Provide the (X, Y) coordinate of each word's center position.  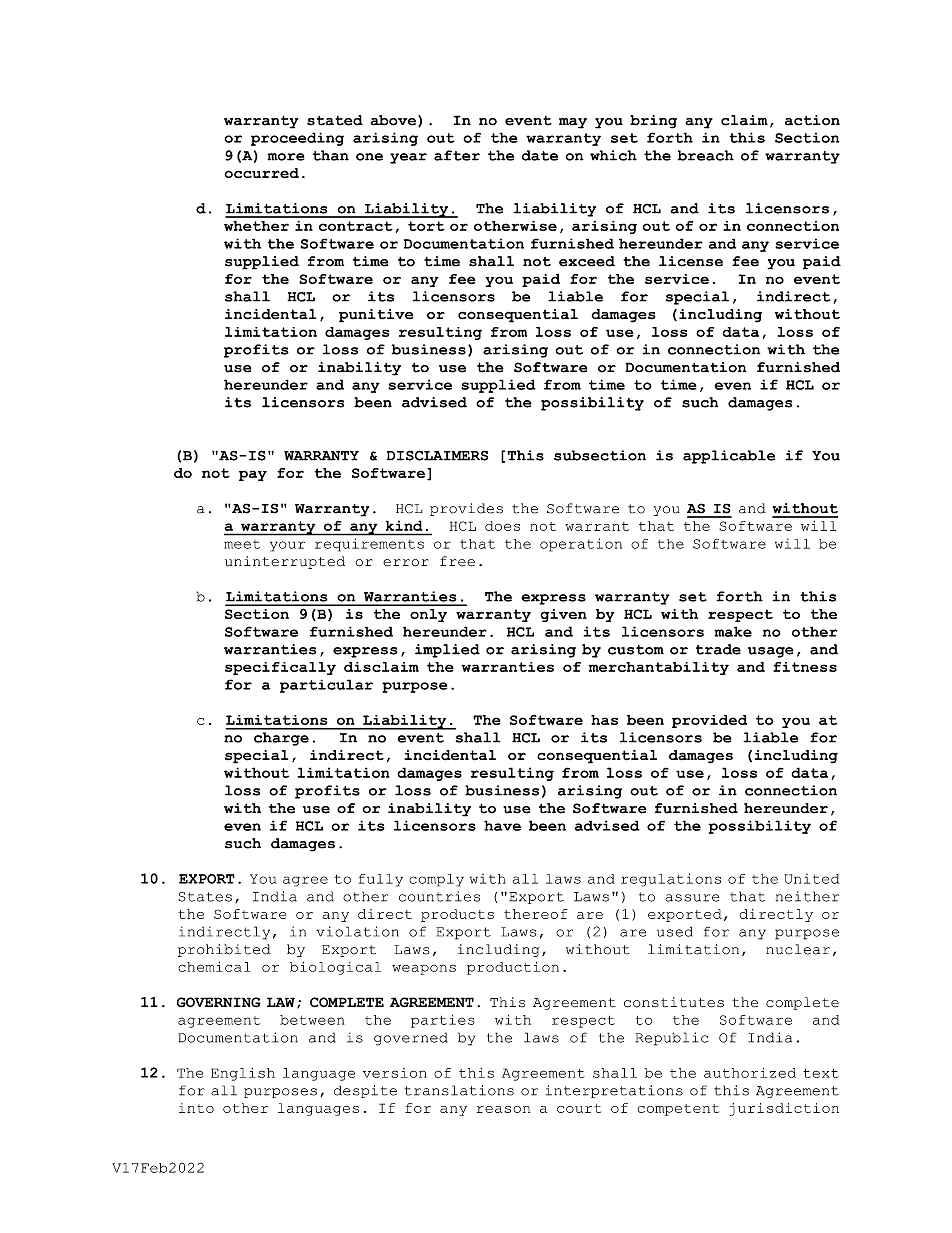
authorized (750, 1072)
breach (705, 155)
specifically (280, 668)
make (733, 631)
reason (503, 1109)
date (540, 155)
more (286, 157)
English (243, 1074)
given (563, 615)
